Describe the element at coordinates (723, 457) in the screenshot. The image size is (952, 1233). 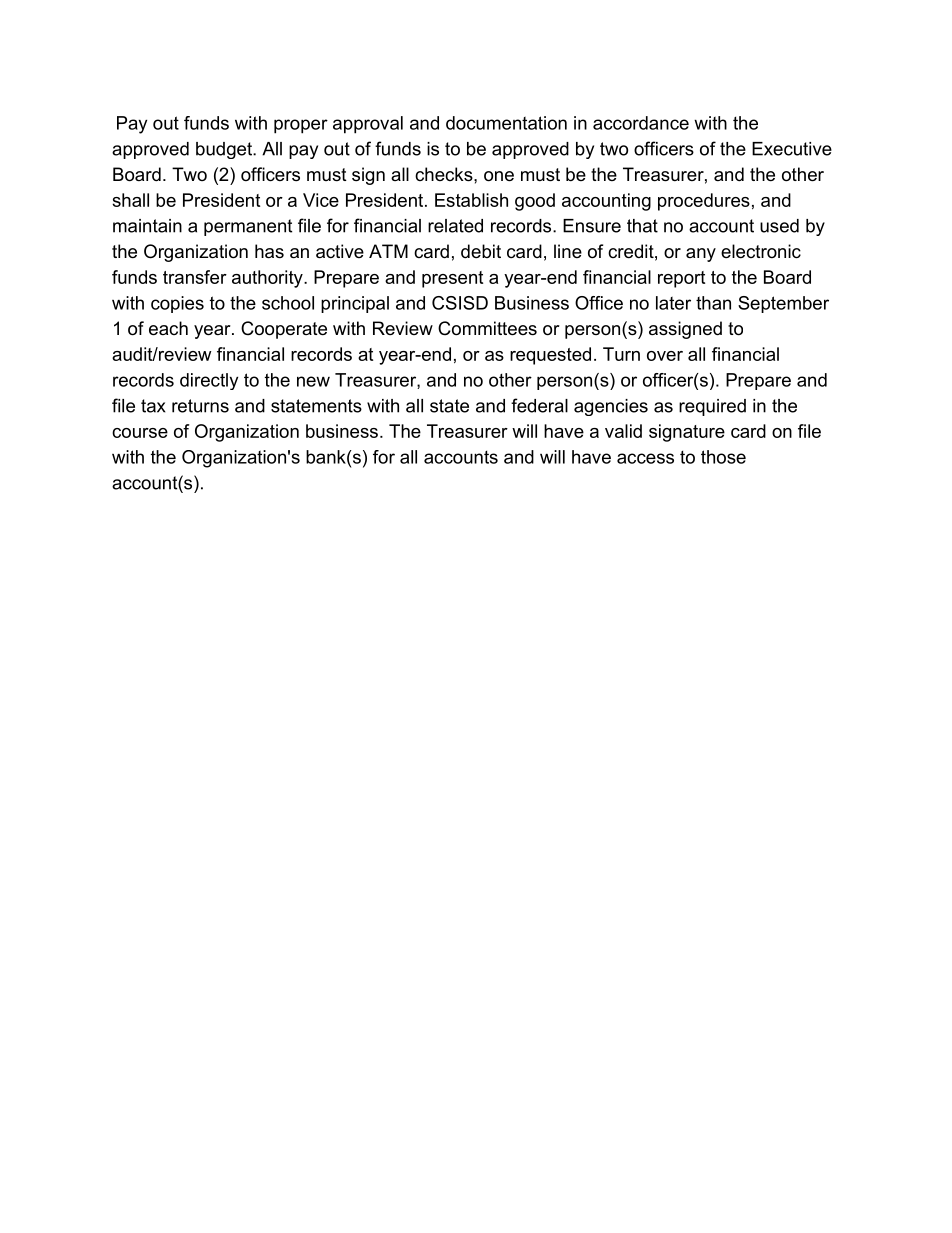
I see `those` at that location.
